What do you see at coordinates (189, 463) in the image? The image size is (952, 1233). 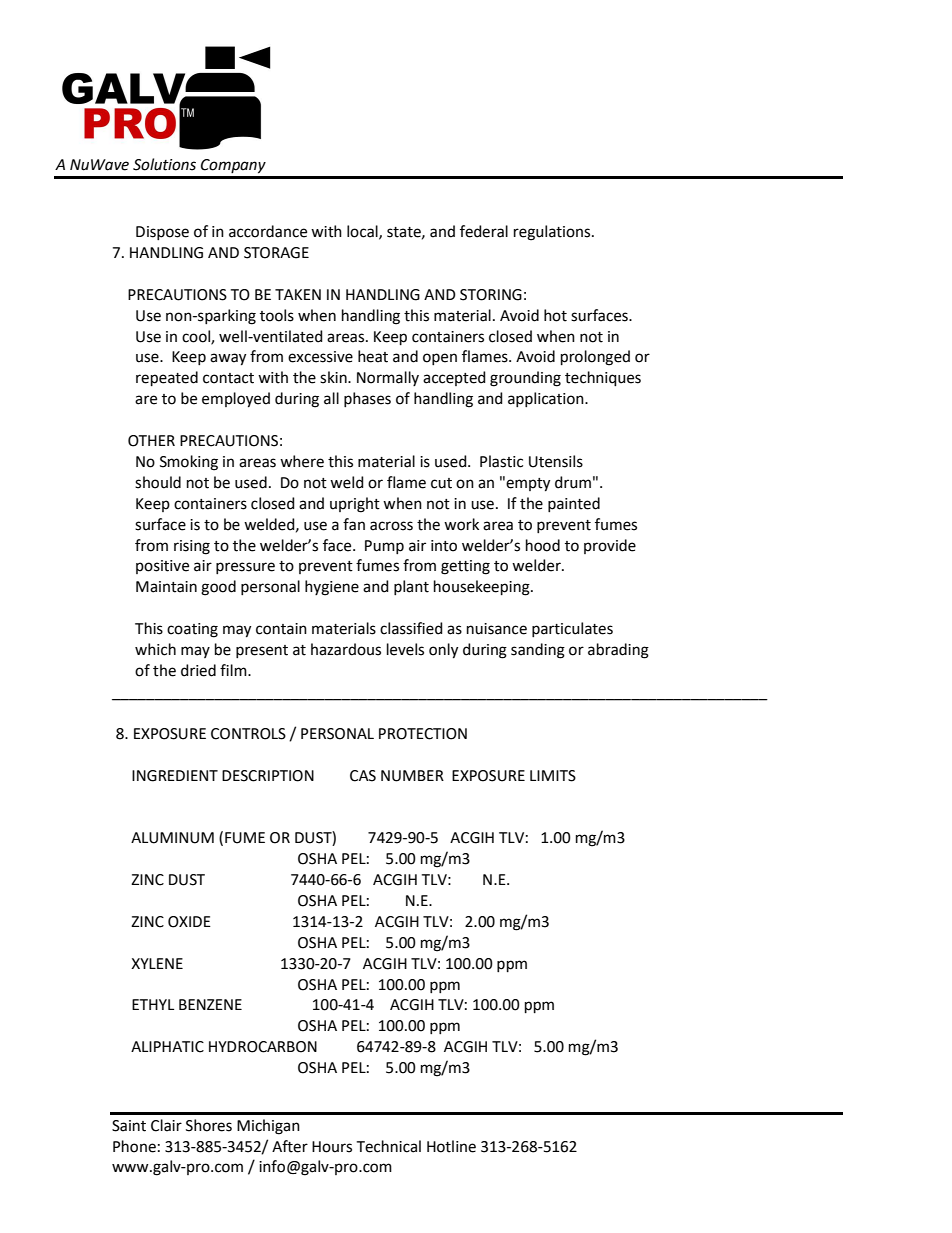 I see `Smoking` at bounding box center [189, 463].
